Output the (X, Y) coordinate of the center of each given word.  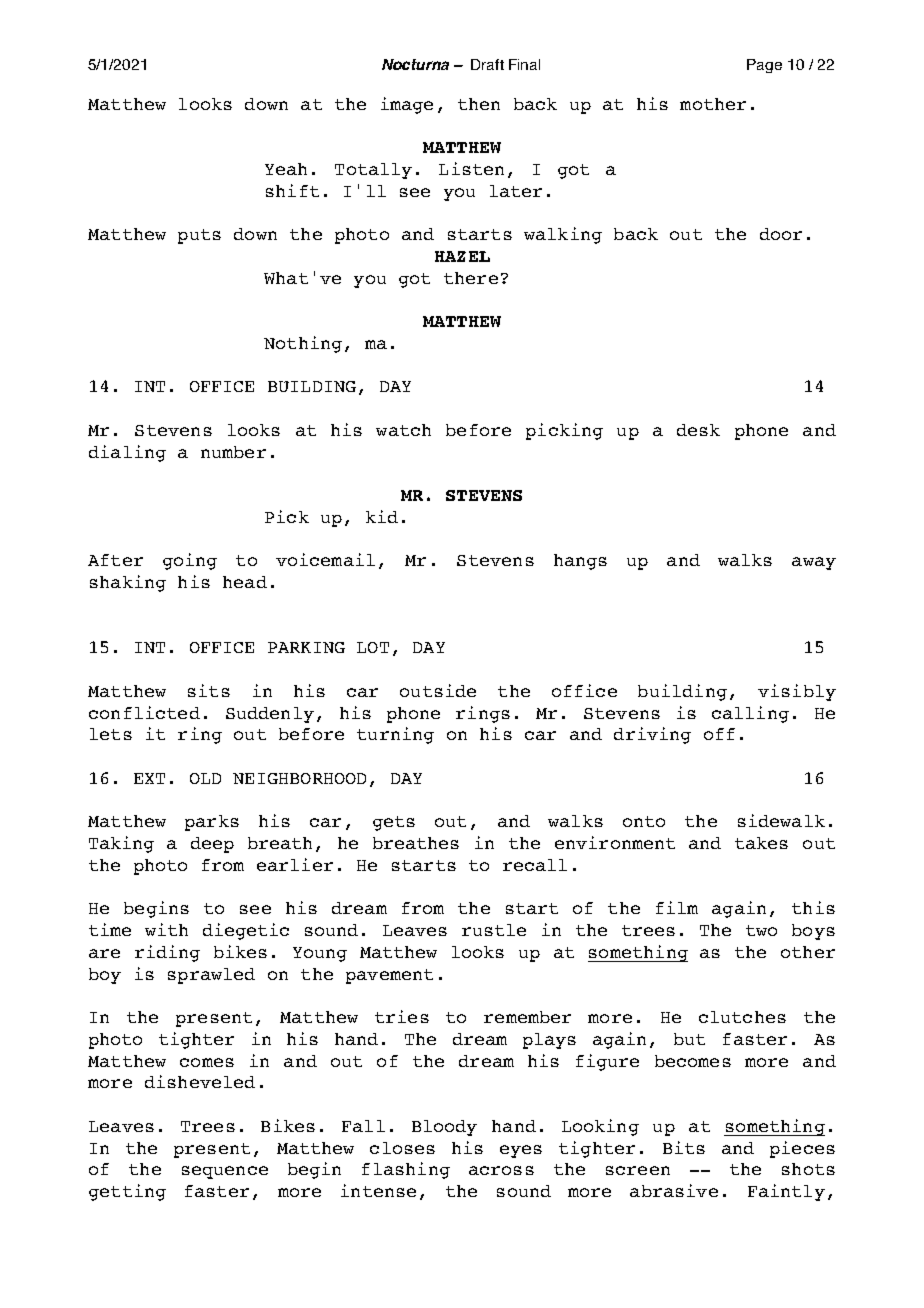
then (479, 104)
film (677, 907)
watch (403, 430)
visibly (797, 692)
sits (209, 690)
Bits (684, 1147)
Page (764, 66)
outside (438, 690)
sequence (225, 1172)
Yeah (286, 169)
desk (698, 430)
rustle (494, 930)
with (166, 929)
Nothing (303, 344)
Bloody (444, 1128)
